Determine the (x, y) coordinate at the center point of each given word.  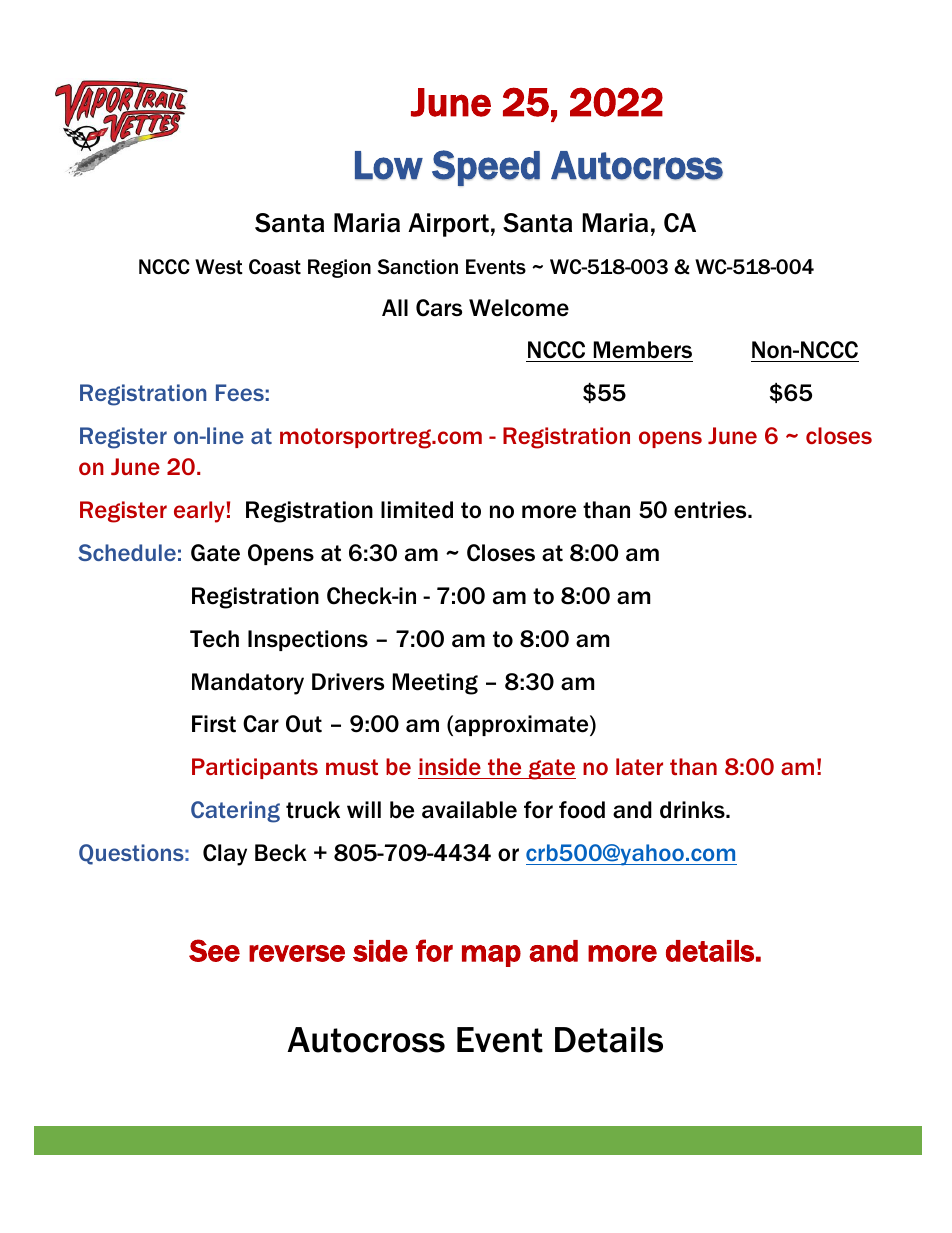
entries (711, 510)
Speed (486, 168)
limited (417, 510)
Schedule (127, 552)
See (214, 950)
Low (389, 165)
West (219, 267)
